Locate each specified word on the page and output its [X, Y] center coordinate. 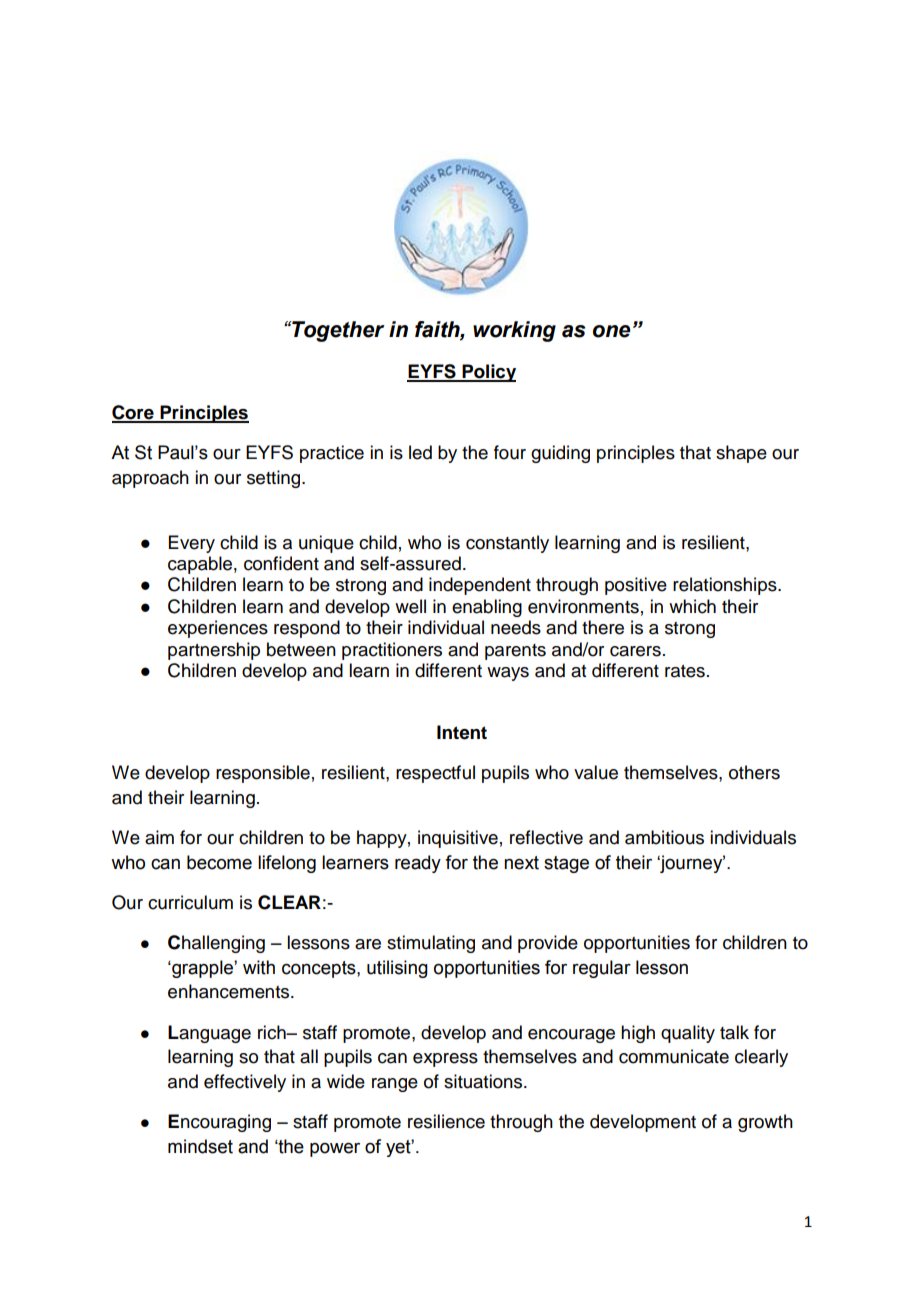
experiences [218, 629]
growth [765, 1123]
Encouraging [219, 1123]
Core [134, 413]
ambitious [664, 837]
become [219, 862]
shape [741, 454]
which [692, 606]
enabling [487, 608]
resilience [446, 1121]
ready [418, 864]
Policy [488, 373]
